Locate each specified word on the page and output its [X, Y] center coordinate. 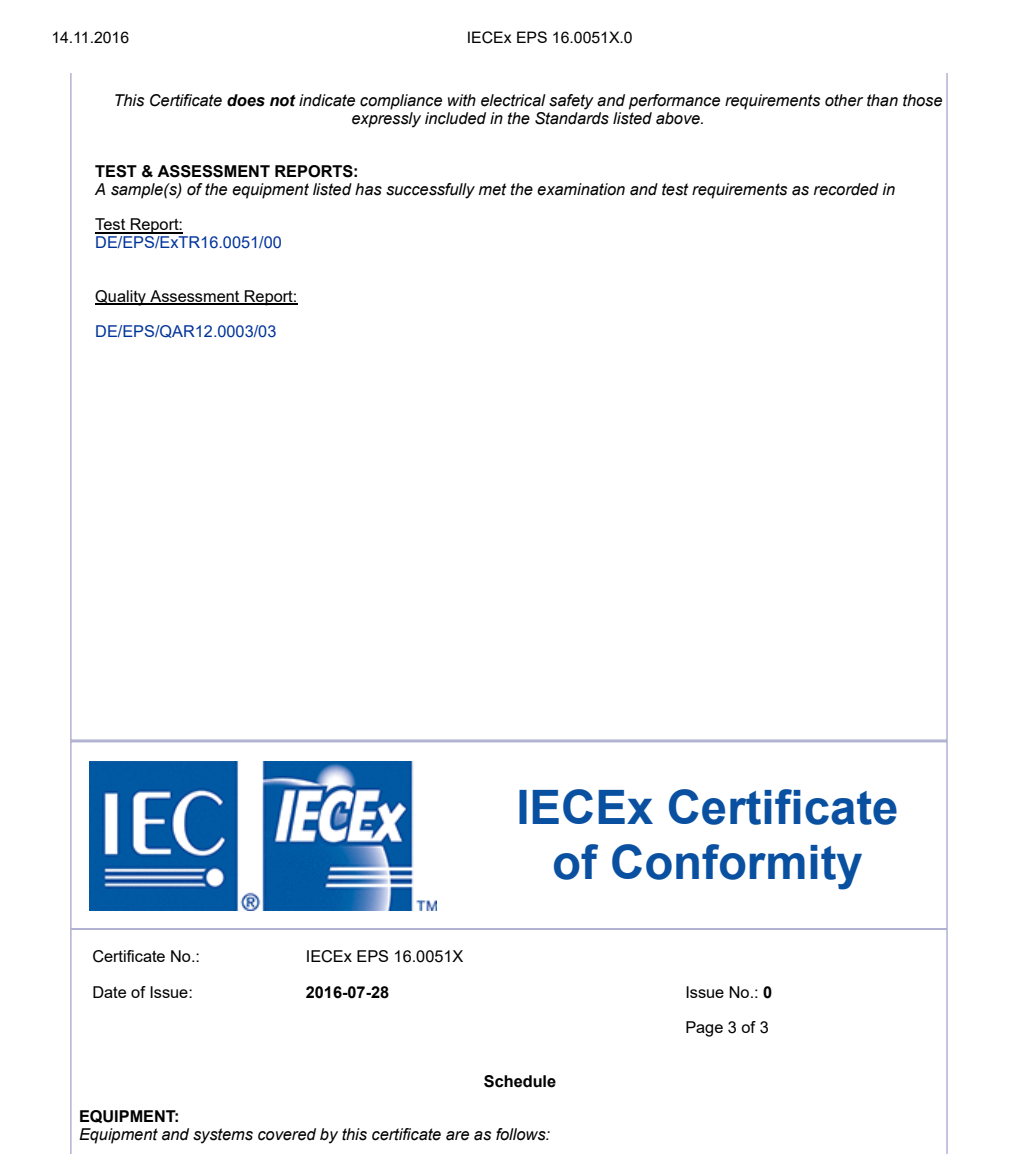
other [844, 100]
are [457, 1136]
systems [223, 1136]
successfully [430, 191]
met [492, 189]
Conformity [737, 867]
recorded [846, 189]
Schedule [520, 1081]
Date [109, 992]
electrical [513, 100]
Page [704, 1029]
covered [287, 1134]
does [246, 100]
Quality [121, 298]
